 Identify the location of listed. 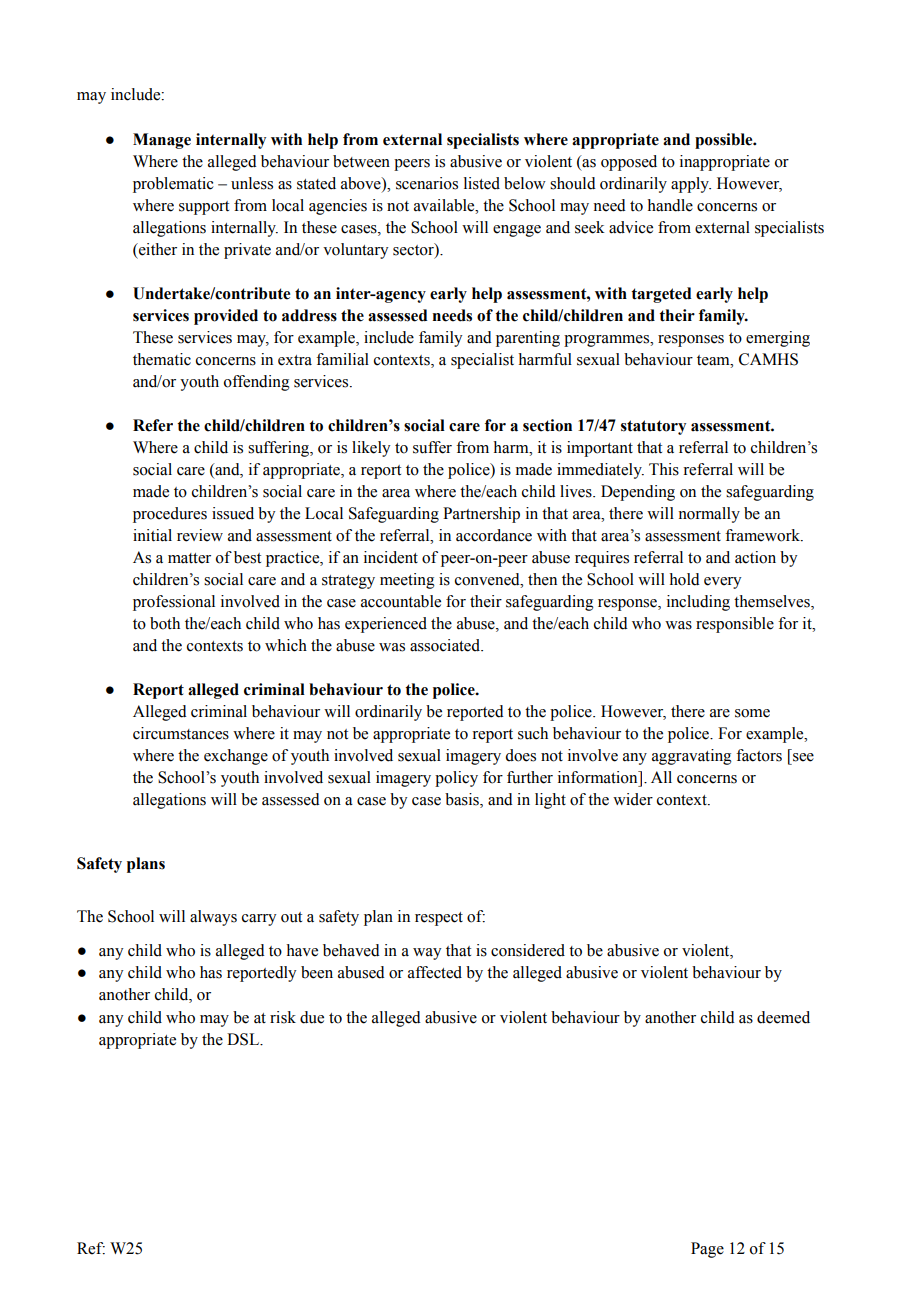
(482, 183).
